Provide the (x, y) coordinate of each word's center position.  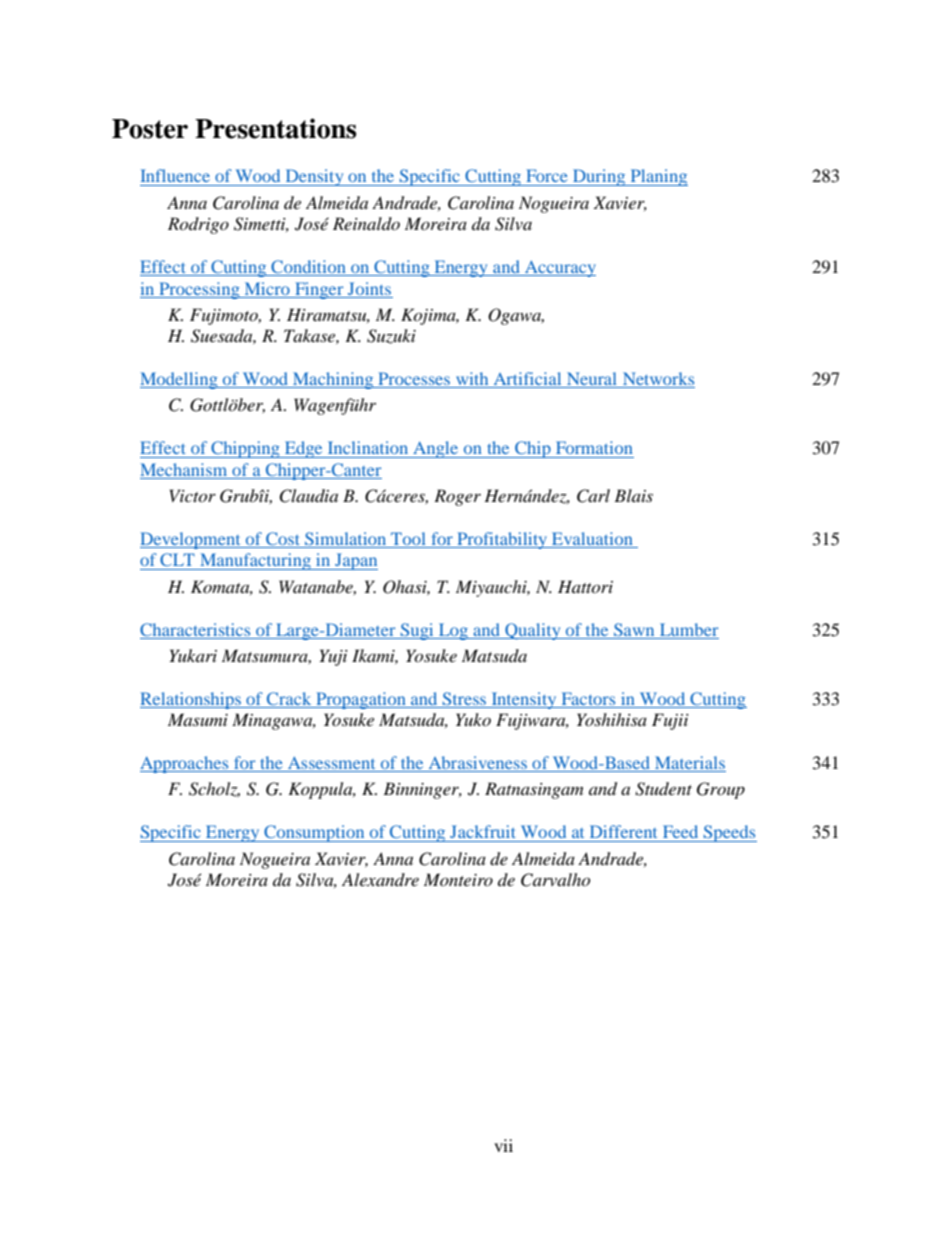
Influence (175, 175)
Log (453, 631)
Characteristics (195, 629)
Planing (658, 177)
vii (503, 1145)
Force (547, 175)
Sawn (634, 629)
